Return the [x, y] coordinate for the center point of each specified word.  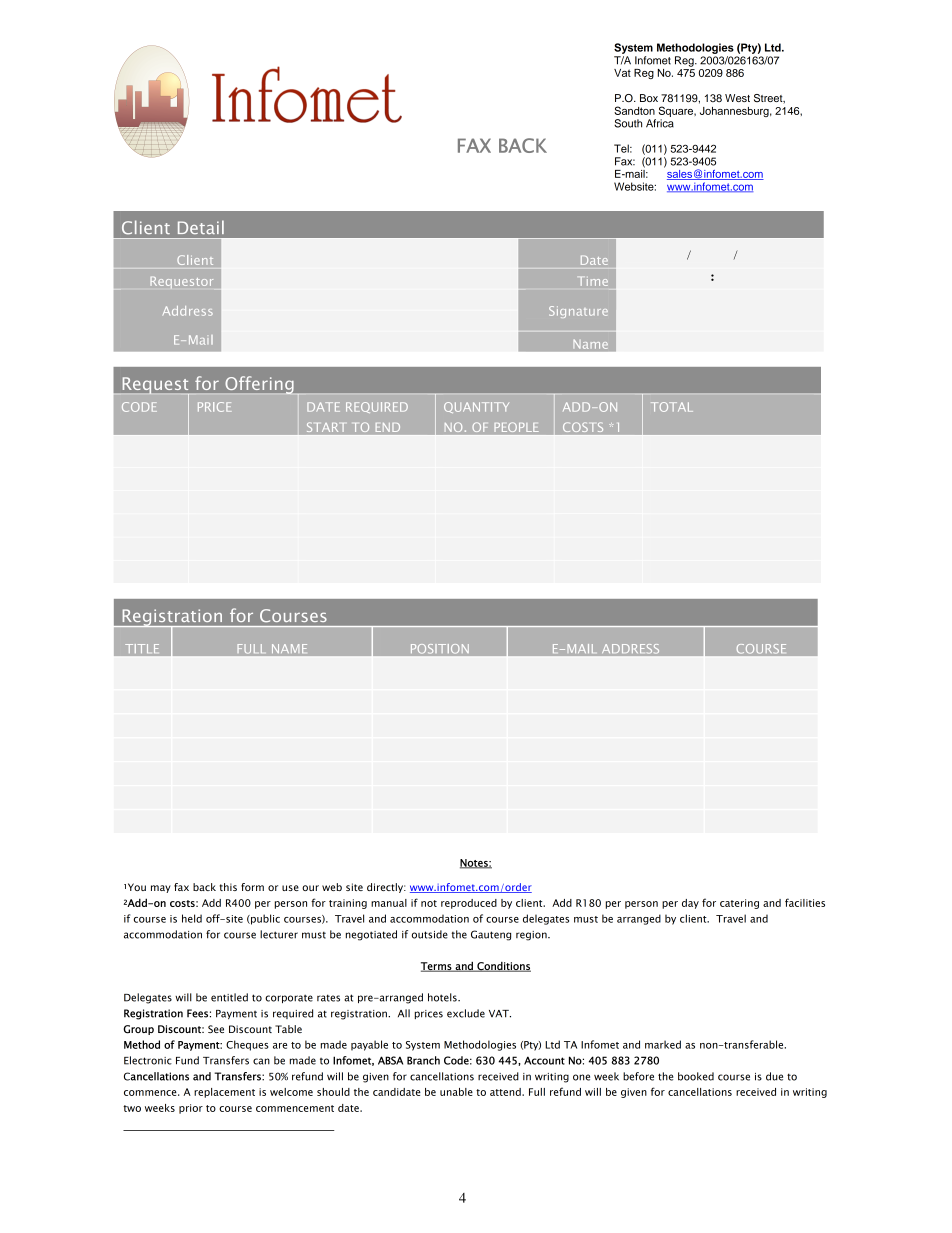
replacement [224, 1093]
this [228, 887]
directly [386, 888]
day [690, 904]
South [628, 123]
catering [739, 904]
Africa [660, 123]
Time [594, 281]
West [737, 98]
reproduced [469, 904]
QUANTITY [476, 407]
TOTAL [672, 407]
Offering [259, 385]
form [252, 887]
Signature [578, 312]
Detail [201, 227]
